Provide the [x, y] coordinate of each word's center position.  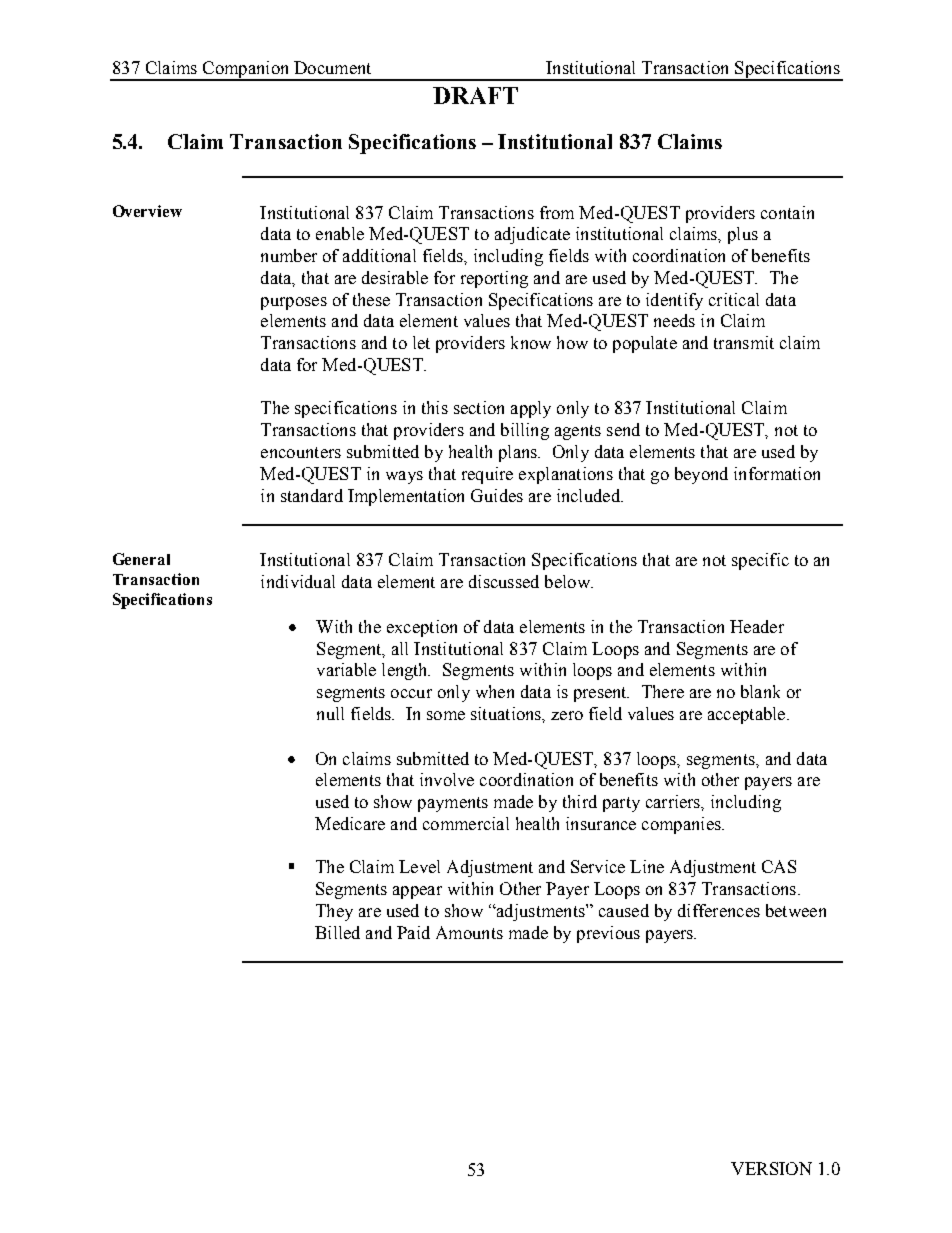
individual [298, 581]
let [421, 342]
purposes [294, 303]
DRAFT [475, 95]
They [334, 912]
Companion [246, 70]
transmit [744, 342]
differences [719, 910]
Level [419, 866]
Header [757, 626]
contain [787, 212]
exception [422, 628]
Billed [337, 932]
